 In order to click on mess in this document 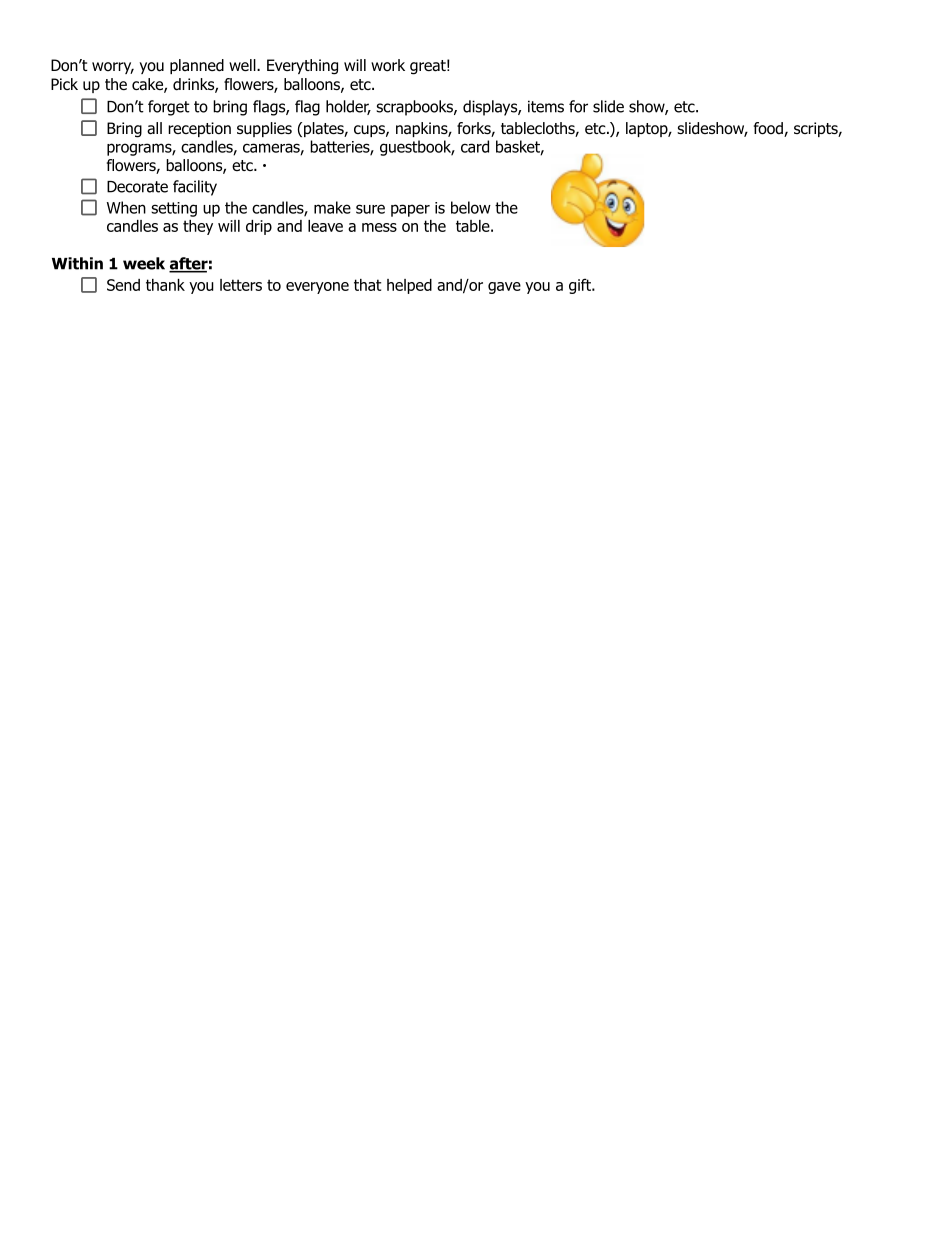, I will do `click(379, 227)`.
